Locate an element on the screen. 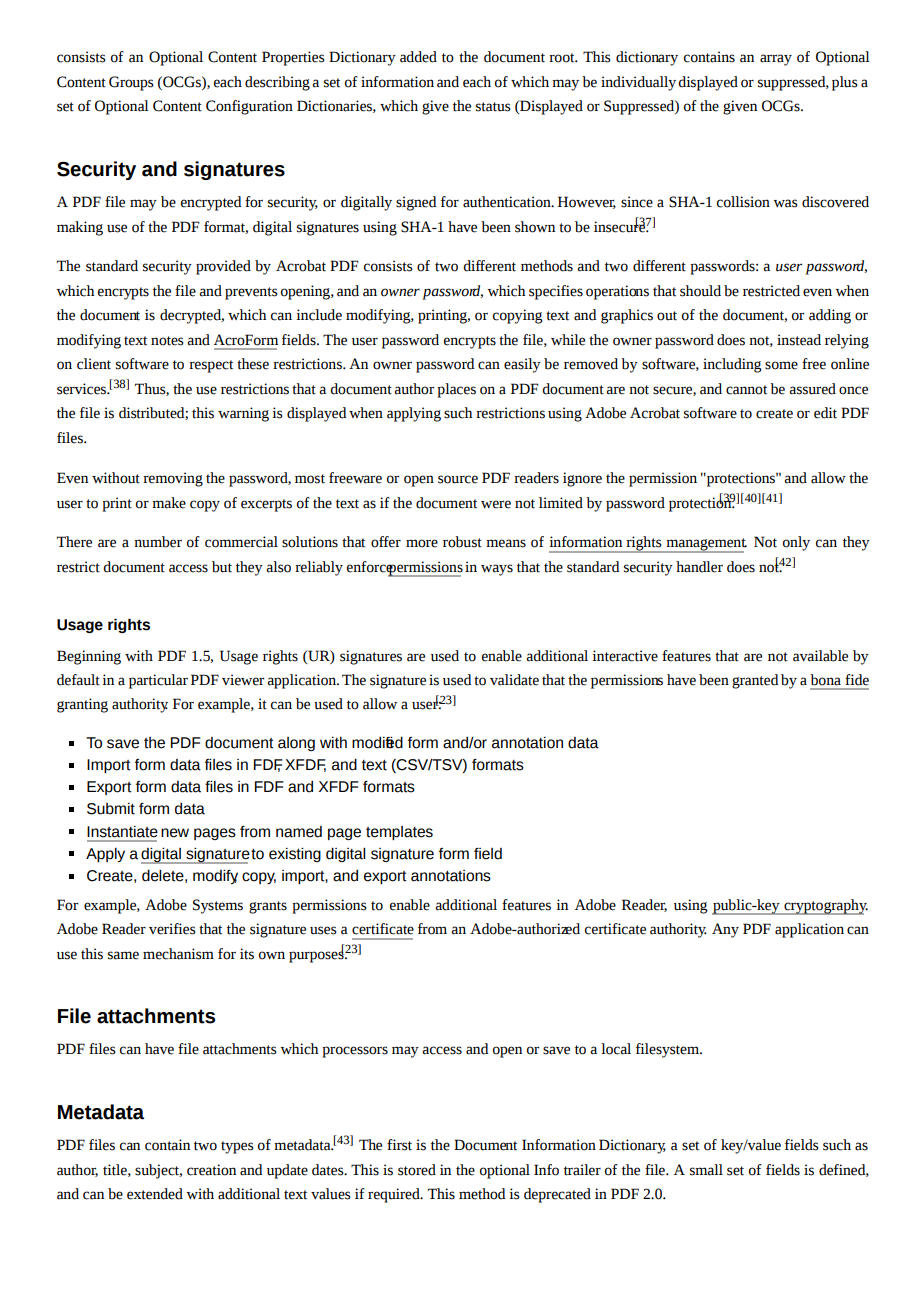  Groups is located at coordinates (131, 83).
